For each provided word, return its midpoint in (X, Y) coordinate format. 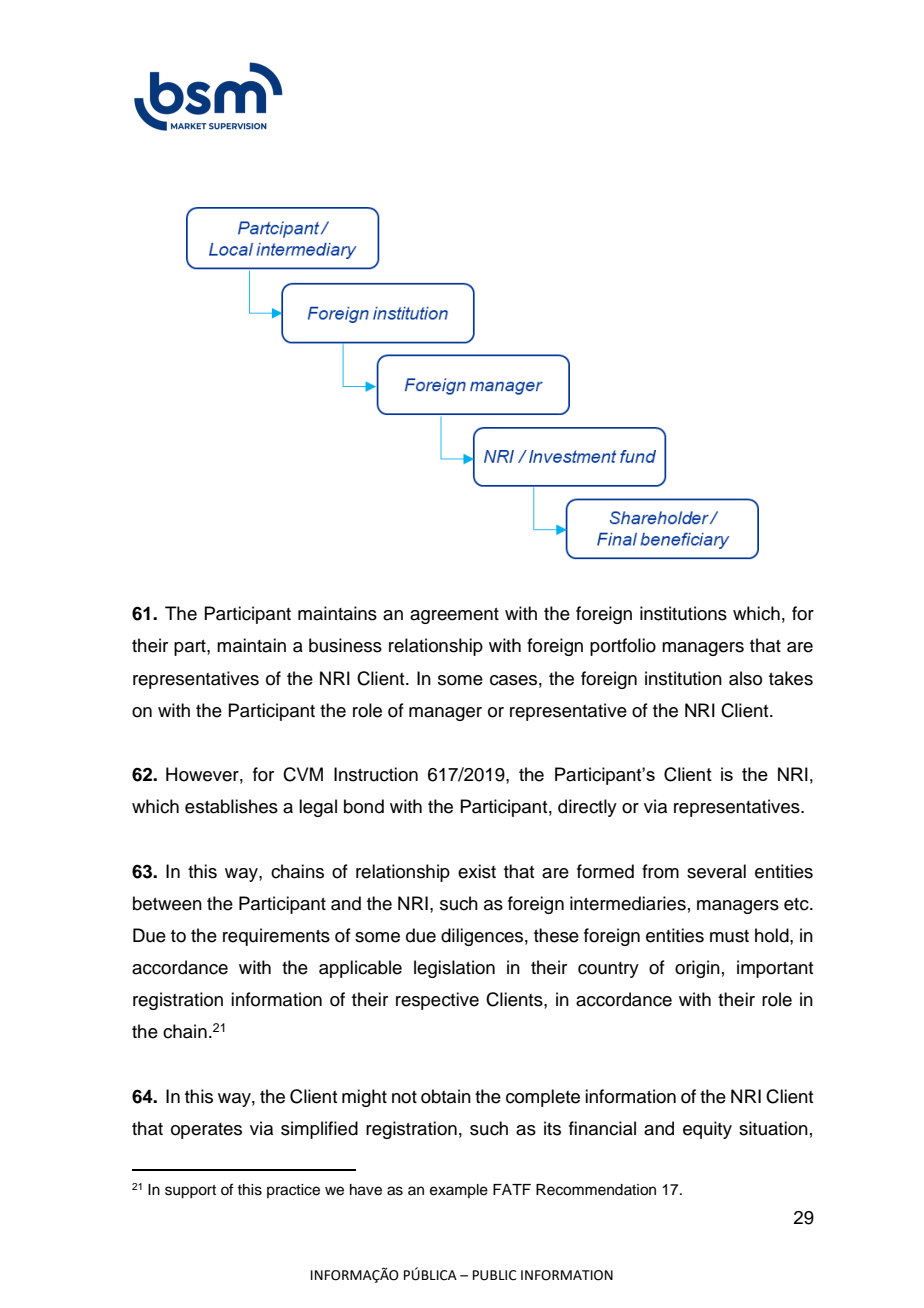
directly (587, 808)
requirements (276, 937)
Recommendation (596, 1190)
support (190, 1192)
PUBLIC (495, 1275)
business (345, 645)
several (716, 871)
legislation (454, 969)
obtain (446, 1096)
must (729, 936)
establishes (231, 806)
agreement (454, 616)
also (745, 678)
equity (707, 1130)
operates (206, 1131)
